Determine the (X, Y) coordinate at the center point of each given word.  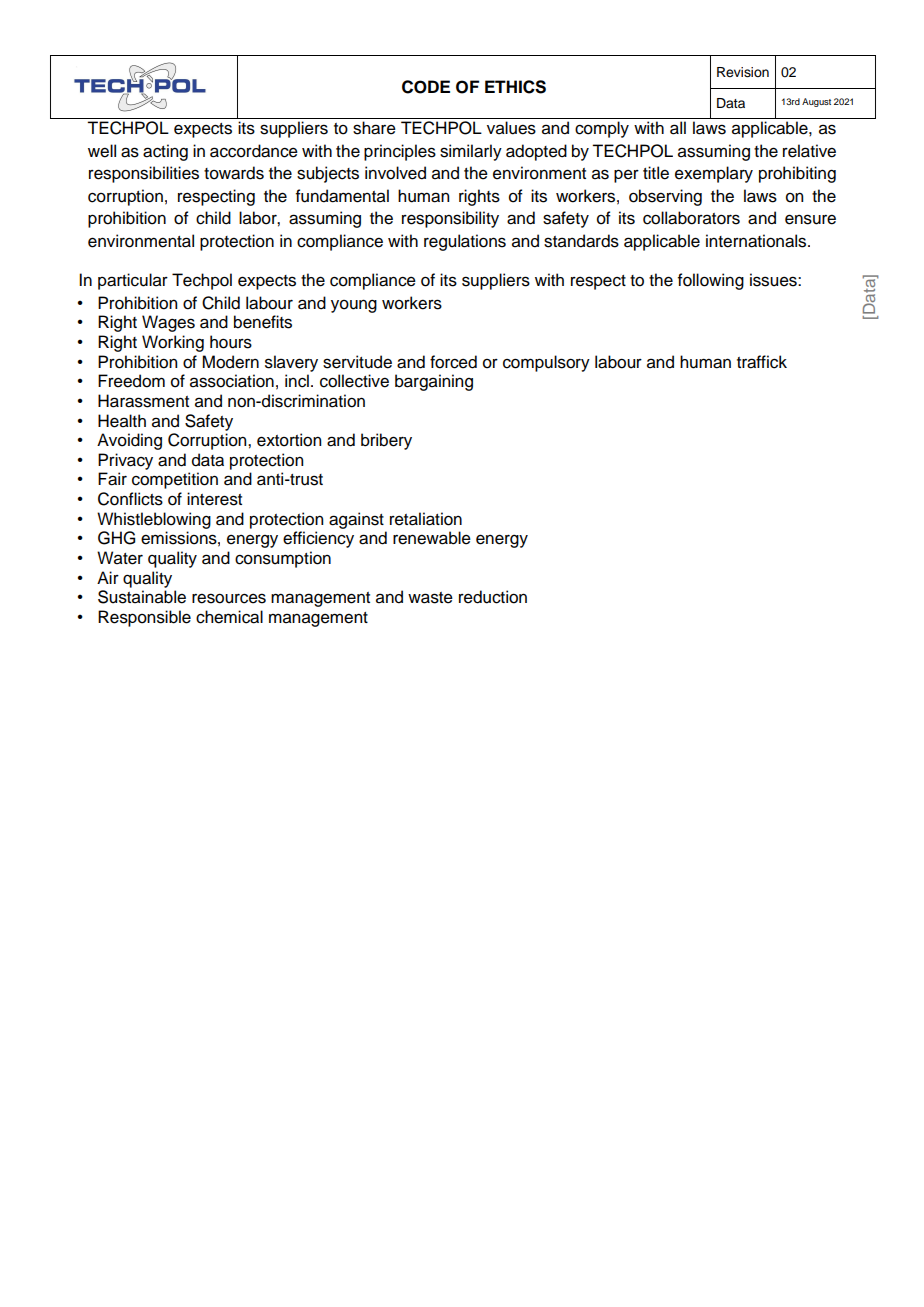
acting (165, 152)
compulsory (546, 363)
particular (133, 281)
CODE (426, 87)
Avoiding (129, 441)
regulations (465, 242)
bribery (386, 441)
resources (229, 598)
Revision (743, 72)
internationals (757, 241)
